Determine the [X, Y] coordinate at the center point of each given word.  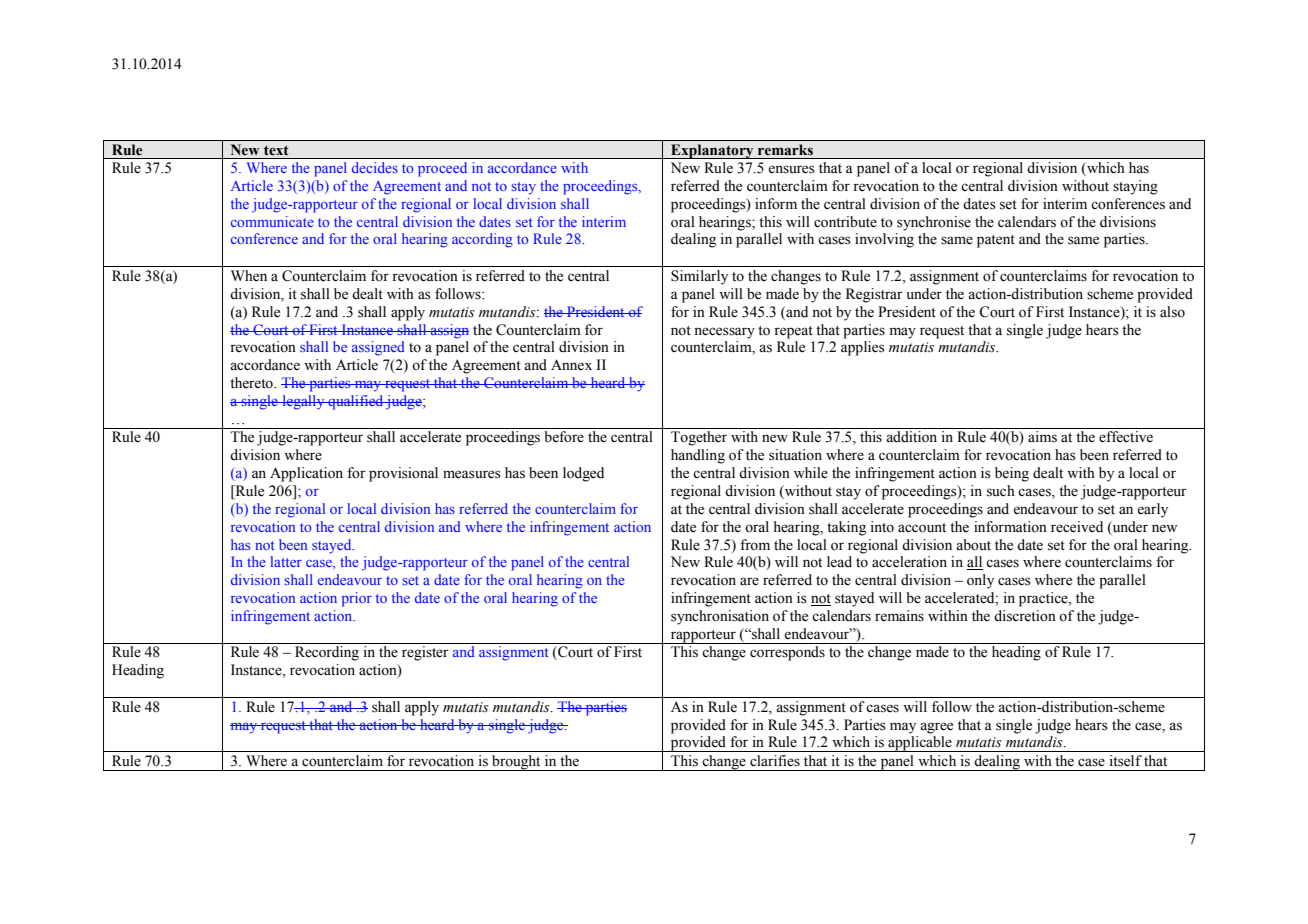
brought [516, 763]
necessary [724, 333]
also [1172, 312]
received [1077, 527]
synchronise [934, 223]
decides [375, 167]
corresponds [787, 653]
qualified [355, 402]
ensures [791, 169]
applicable [920, 744]
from [755, 545]
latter [286, 561]
